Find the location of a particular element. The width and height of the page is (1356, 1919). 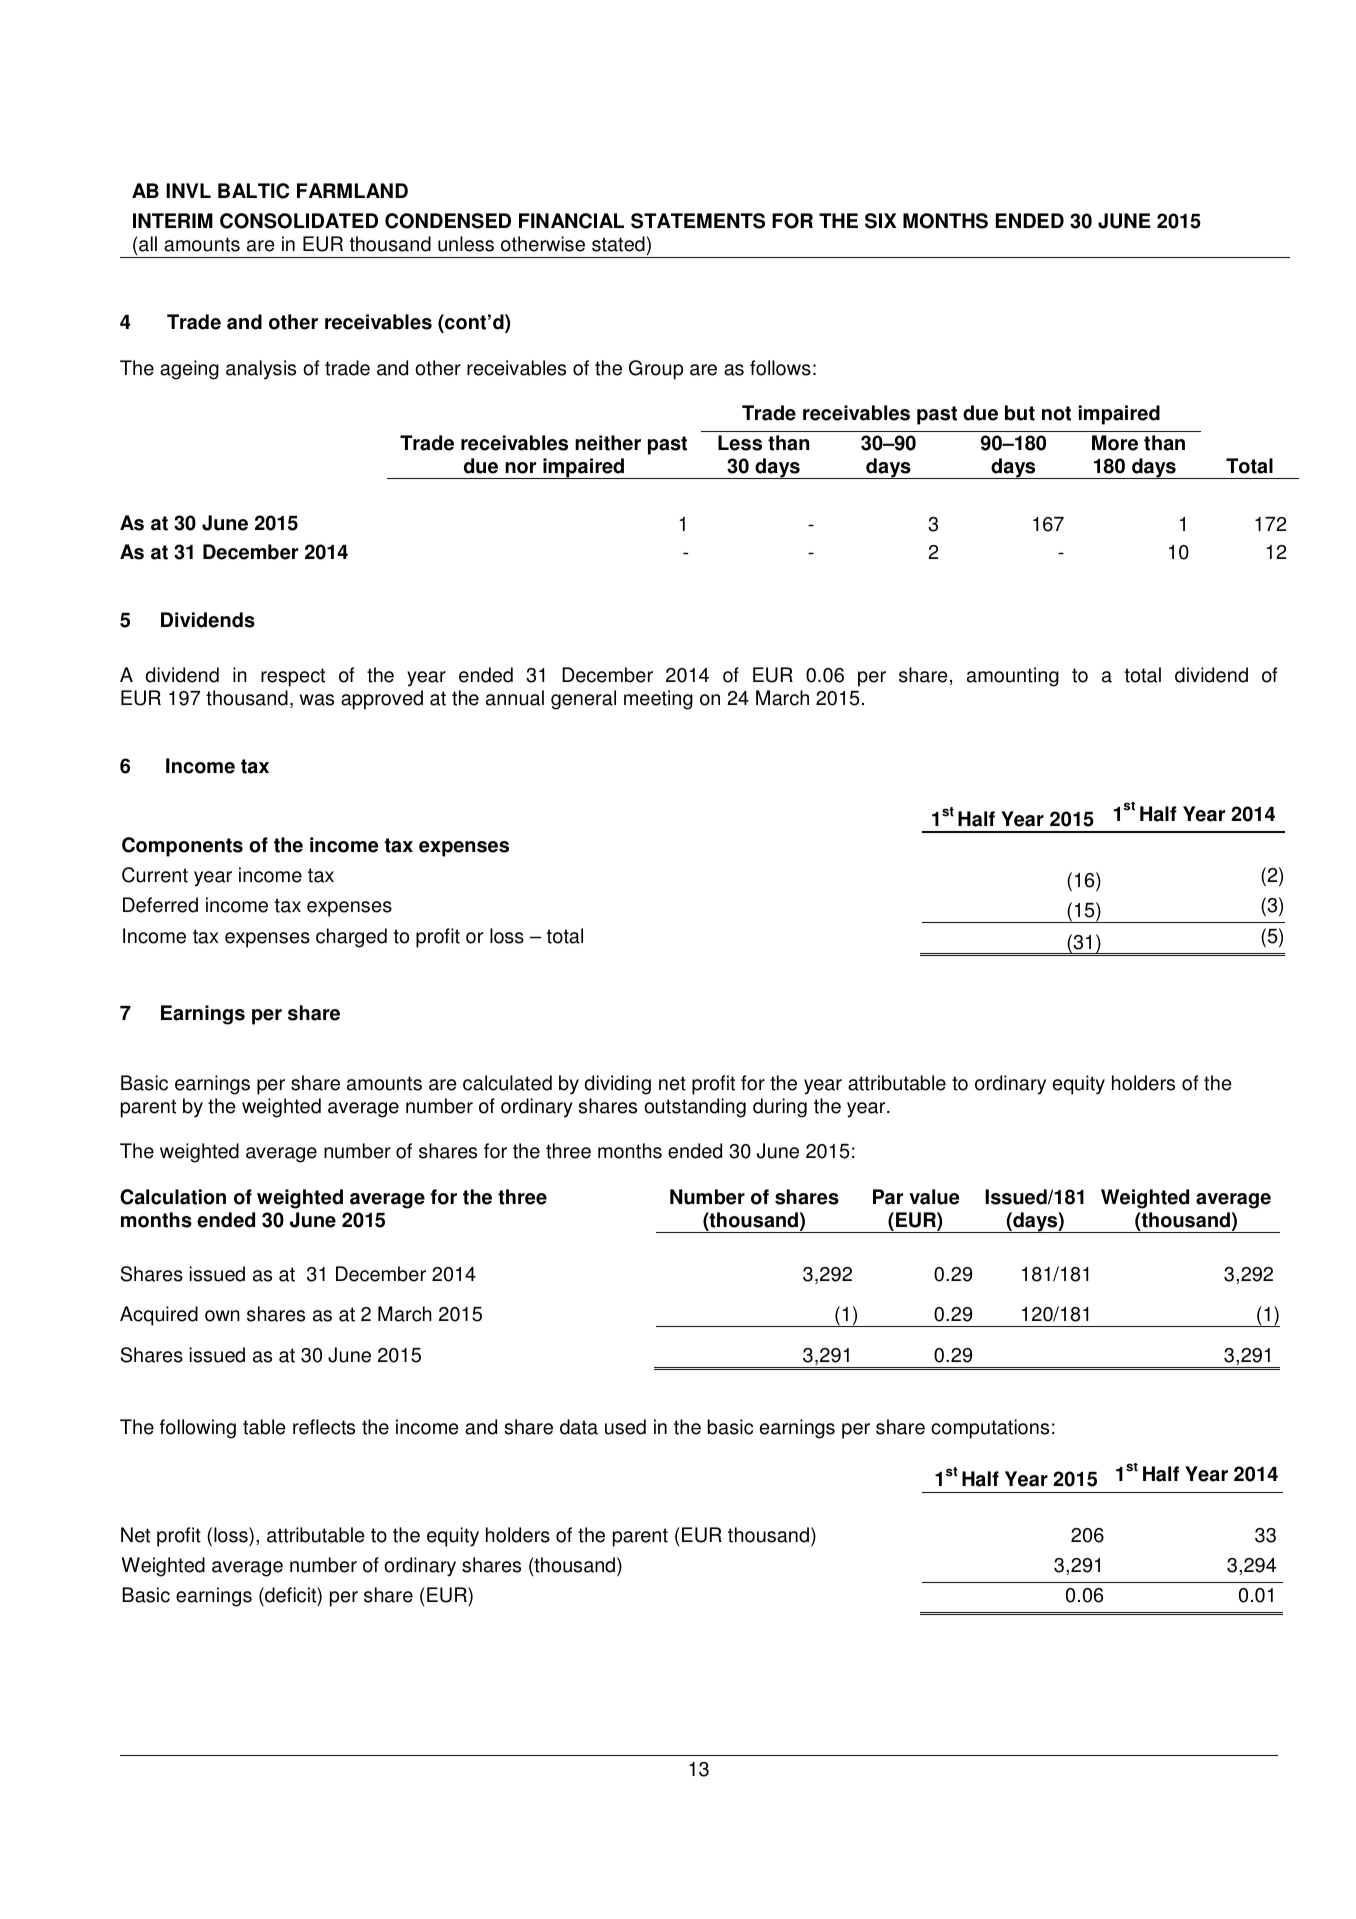

More is located at coordinates (1115, 443).
